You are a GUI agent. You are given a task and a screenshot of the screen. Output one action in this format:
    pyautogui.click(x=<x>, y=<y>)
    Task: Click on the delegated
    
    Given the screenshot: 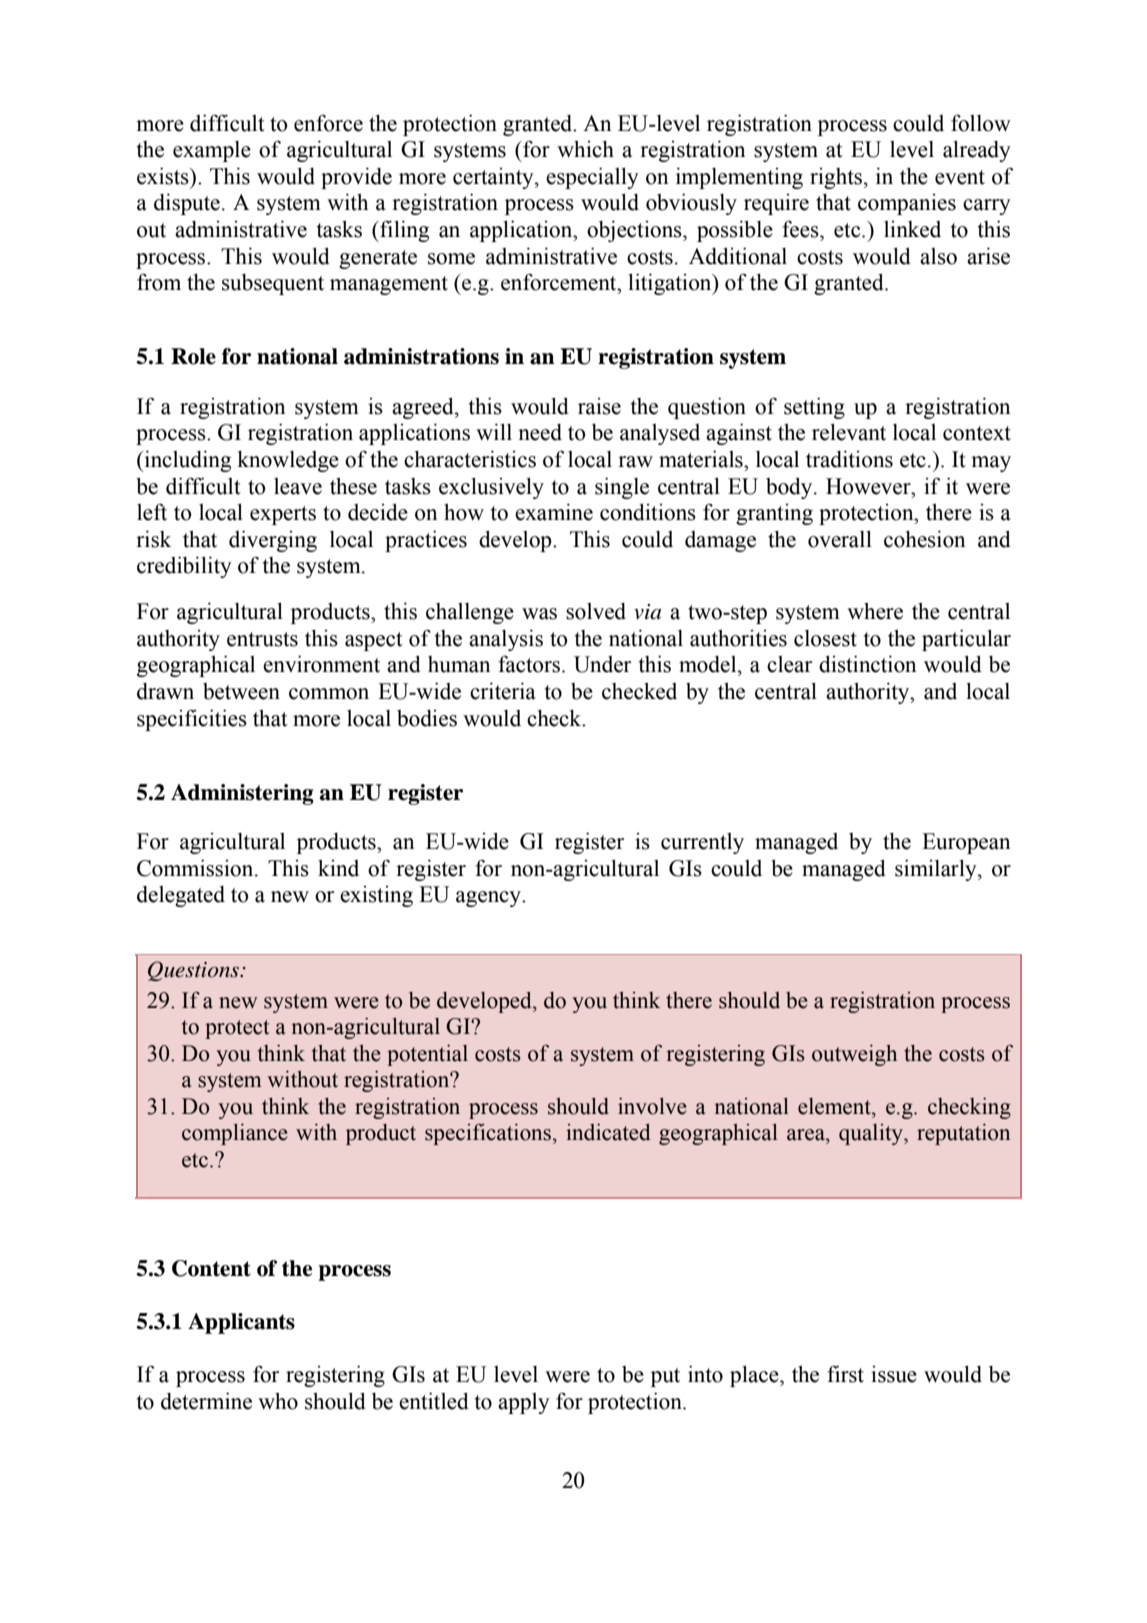 What is the action you would take?
    pyautogui.click(x=181, y=896)
